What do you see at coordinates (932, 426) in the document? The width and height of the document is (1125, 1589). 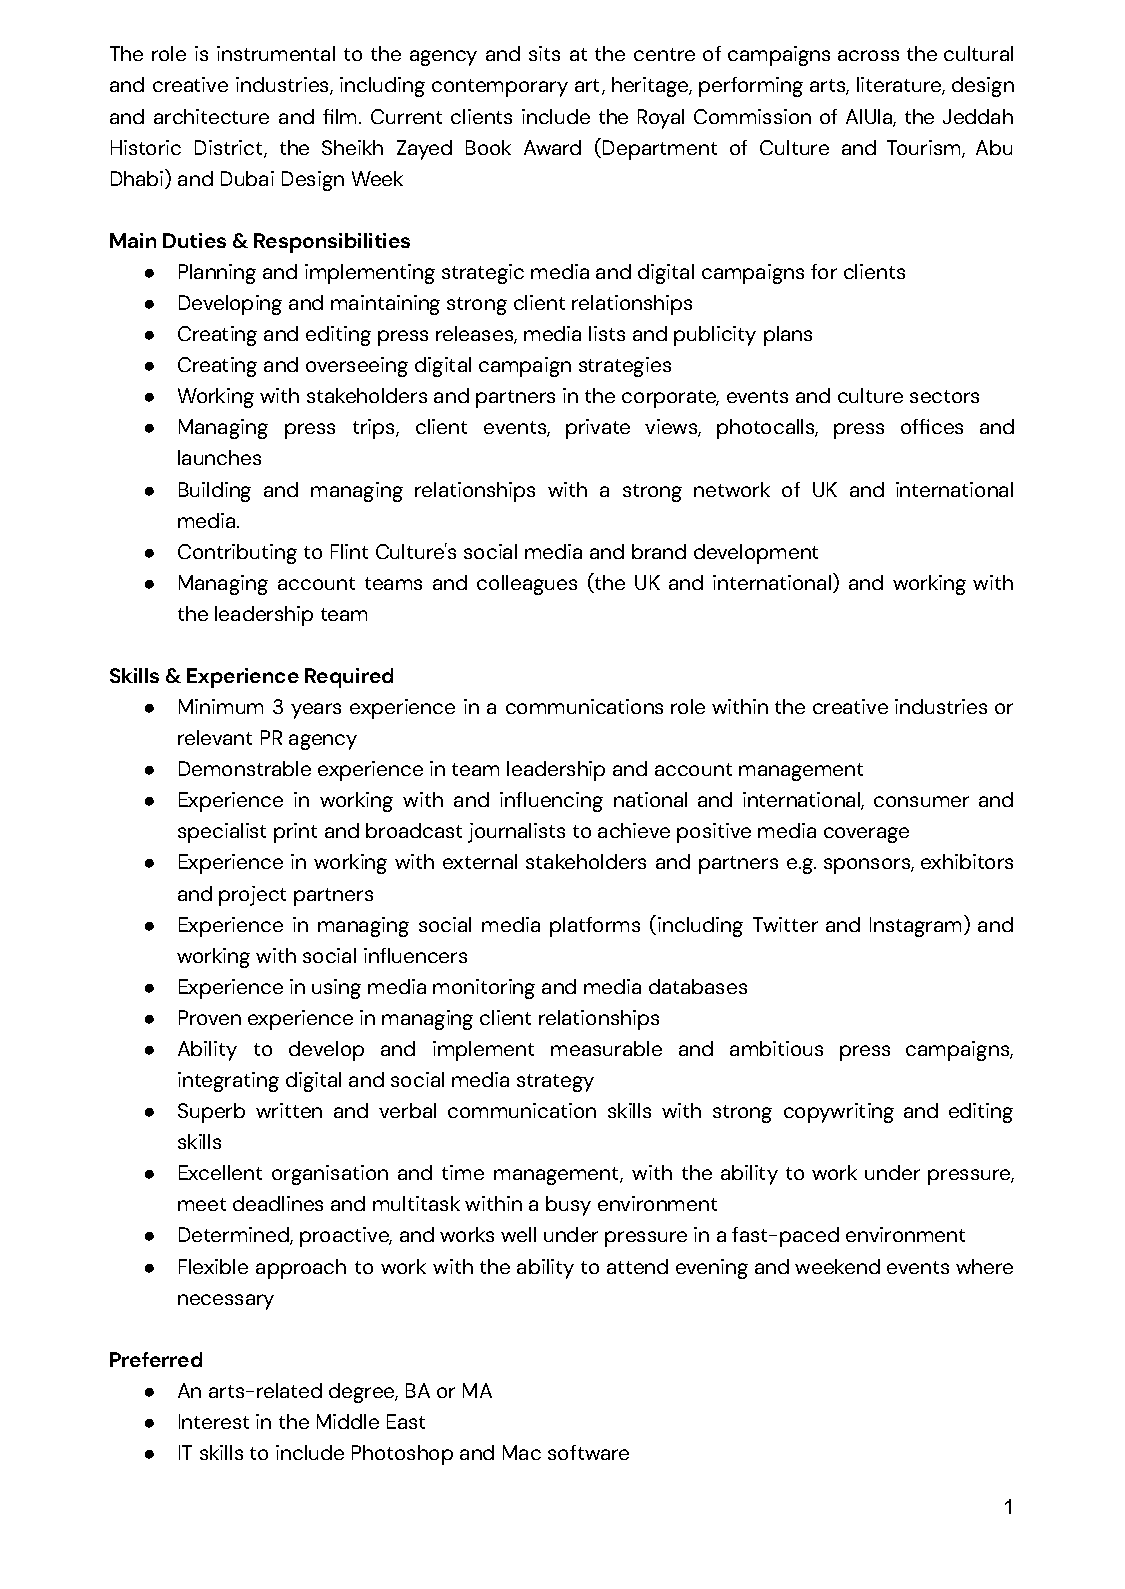 I see `offices` at bounding box center [932, 426].
